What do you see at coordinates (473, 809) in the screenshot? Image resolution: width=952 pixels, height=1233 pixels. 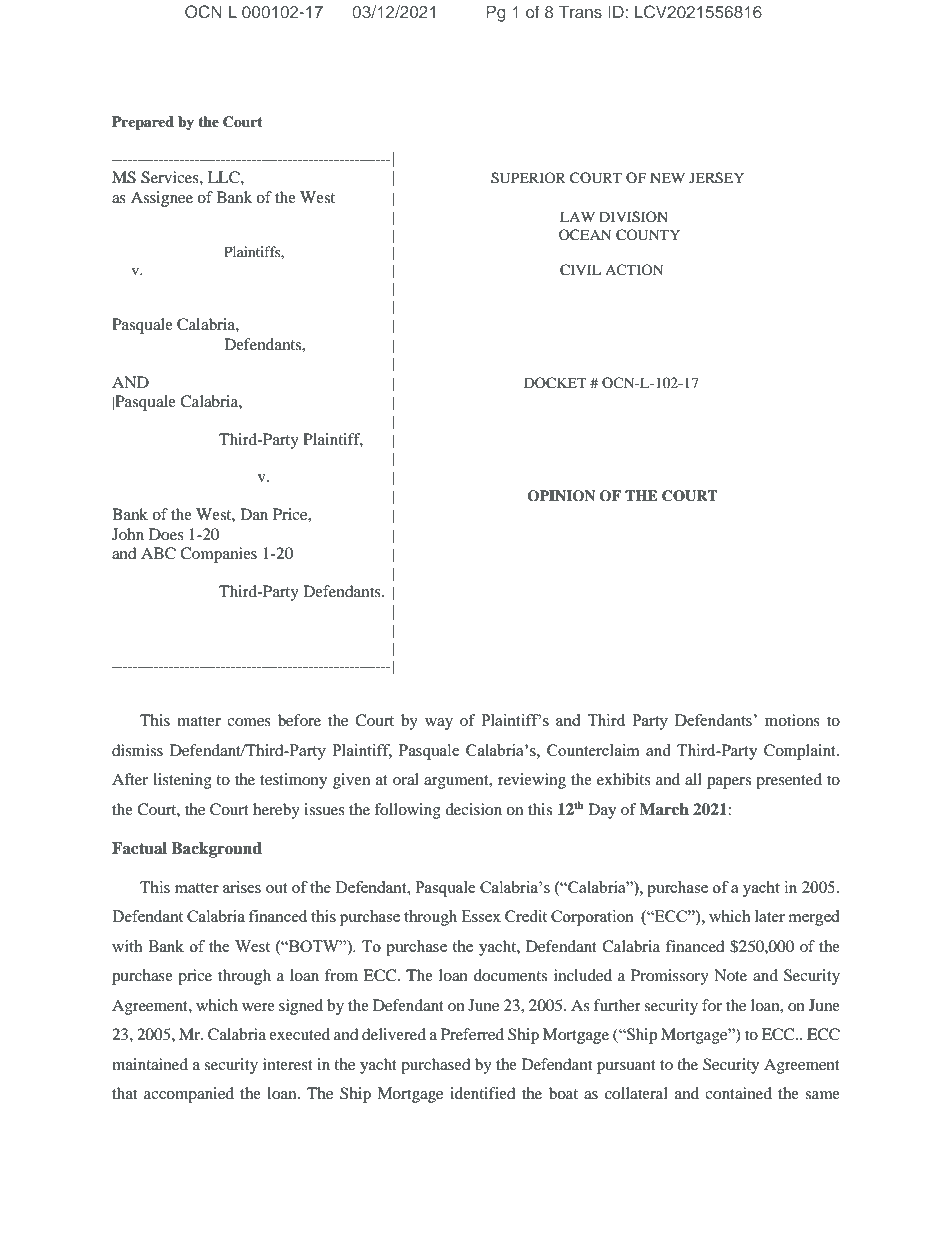 I see `decision` at bounding box center [473, 809].
